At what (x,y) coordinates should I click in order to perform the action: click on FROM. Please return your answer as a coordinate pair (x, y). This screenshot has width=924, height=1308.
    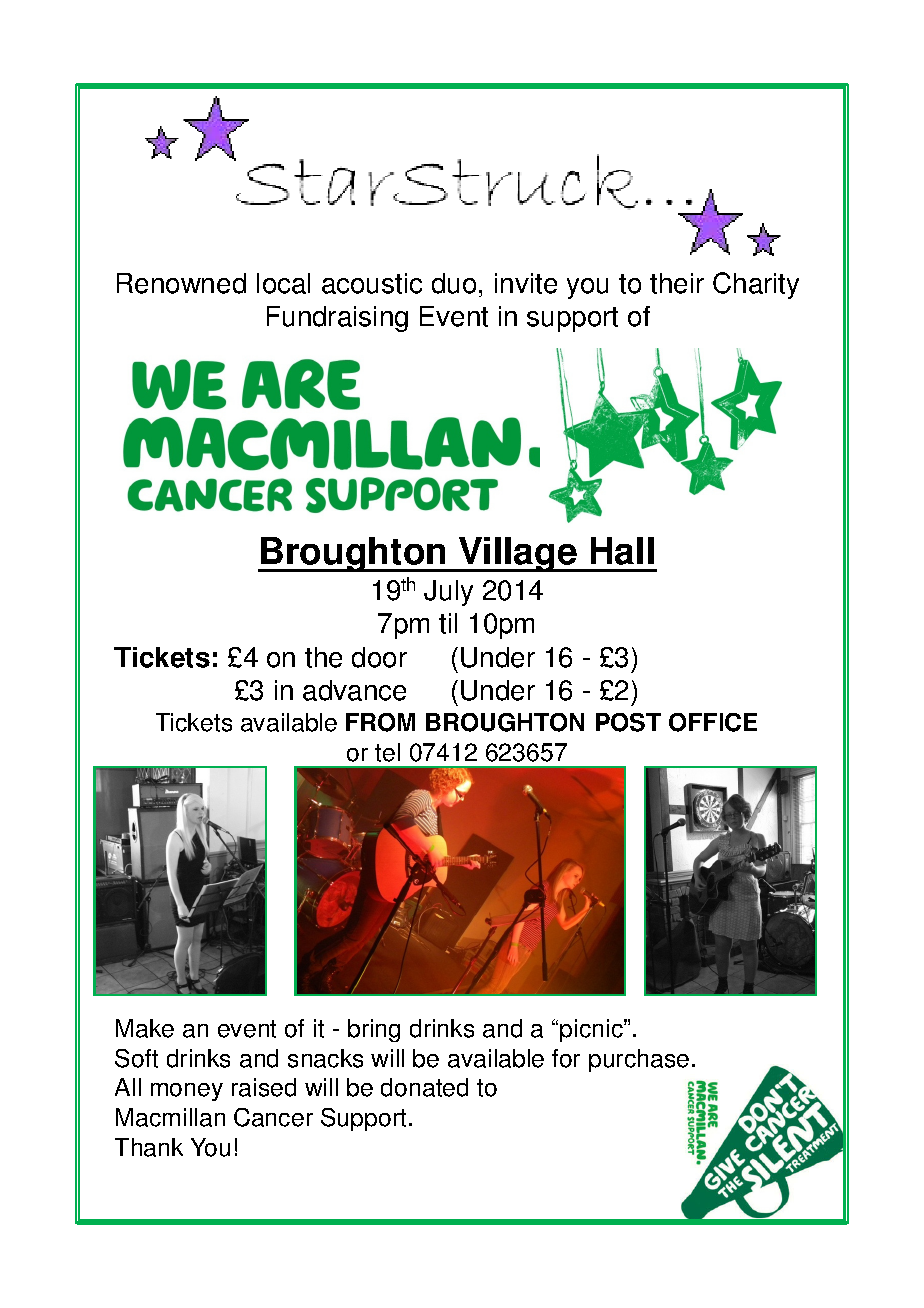
    Looking at the image, I should click on (380, 722).
